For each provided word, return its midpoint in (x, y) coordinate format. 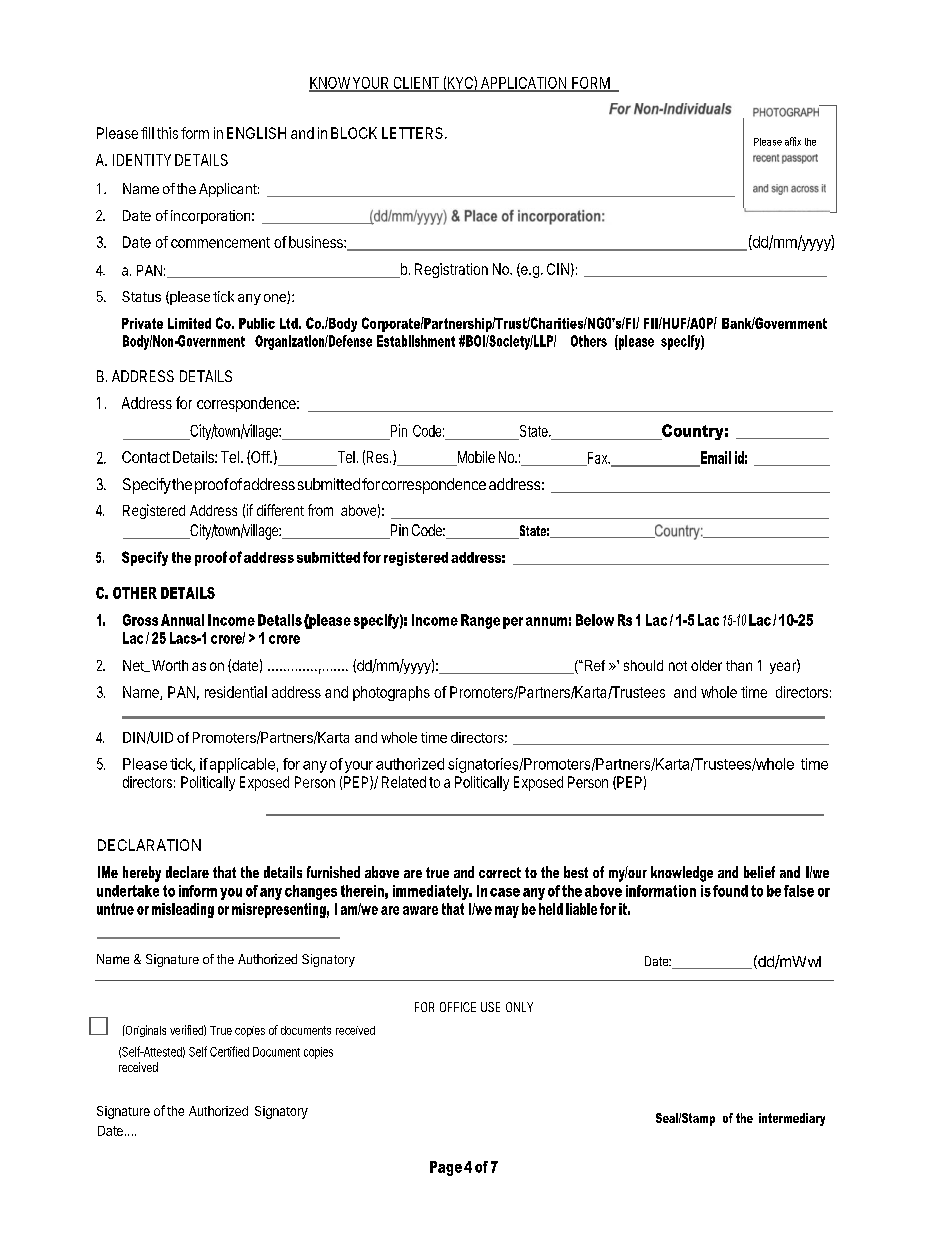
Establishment (416, 341)
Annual (182, 620)
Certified (229, 1051)
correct (500, 872)
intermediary (792, 1119)
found (730, 891)
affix (793, 141)
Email (714, 458)
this (167, 133)
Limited (189, 323)
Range (480, 621)
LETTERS (414, 133)
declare (187, 872)
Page (446, 1168)
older (706, 665)
